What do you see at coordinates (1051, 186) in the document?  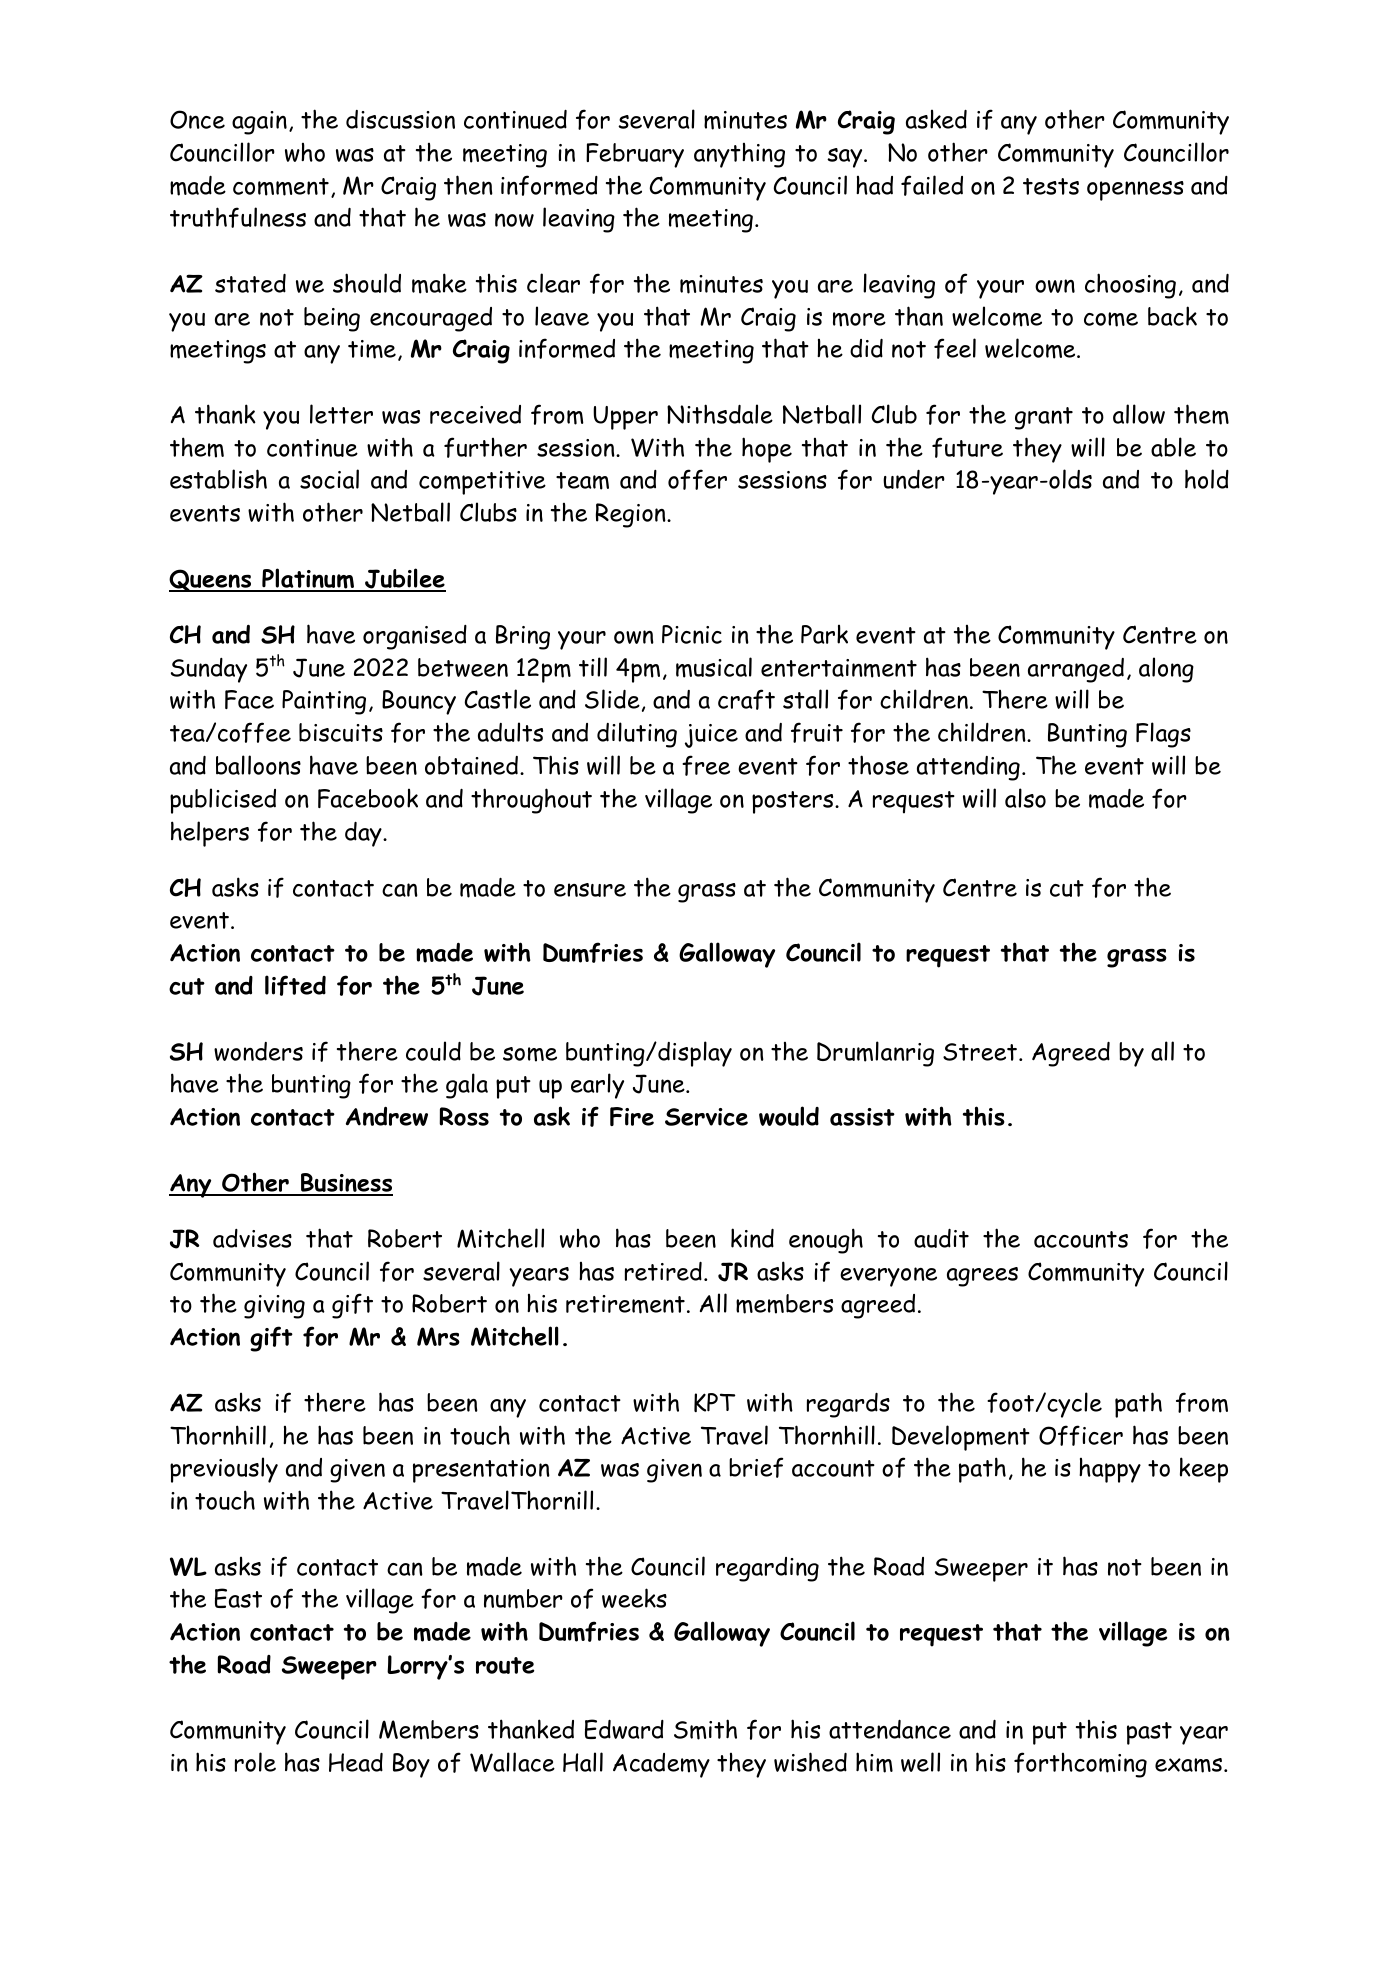 I see `tests` at bounding box center [1051, 186].
